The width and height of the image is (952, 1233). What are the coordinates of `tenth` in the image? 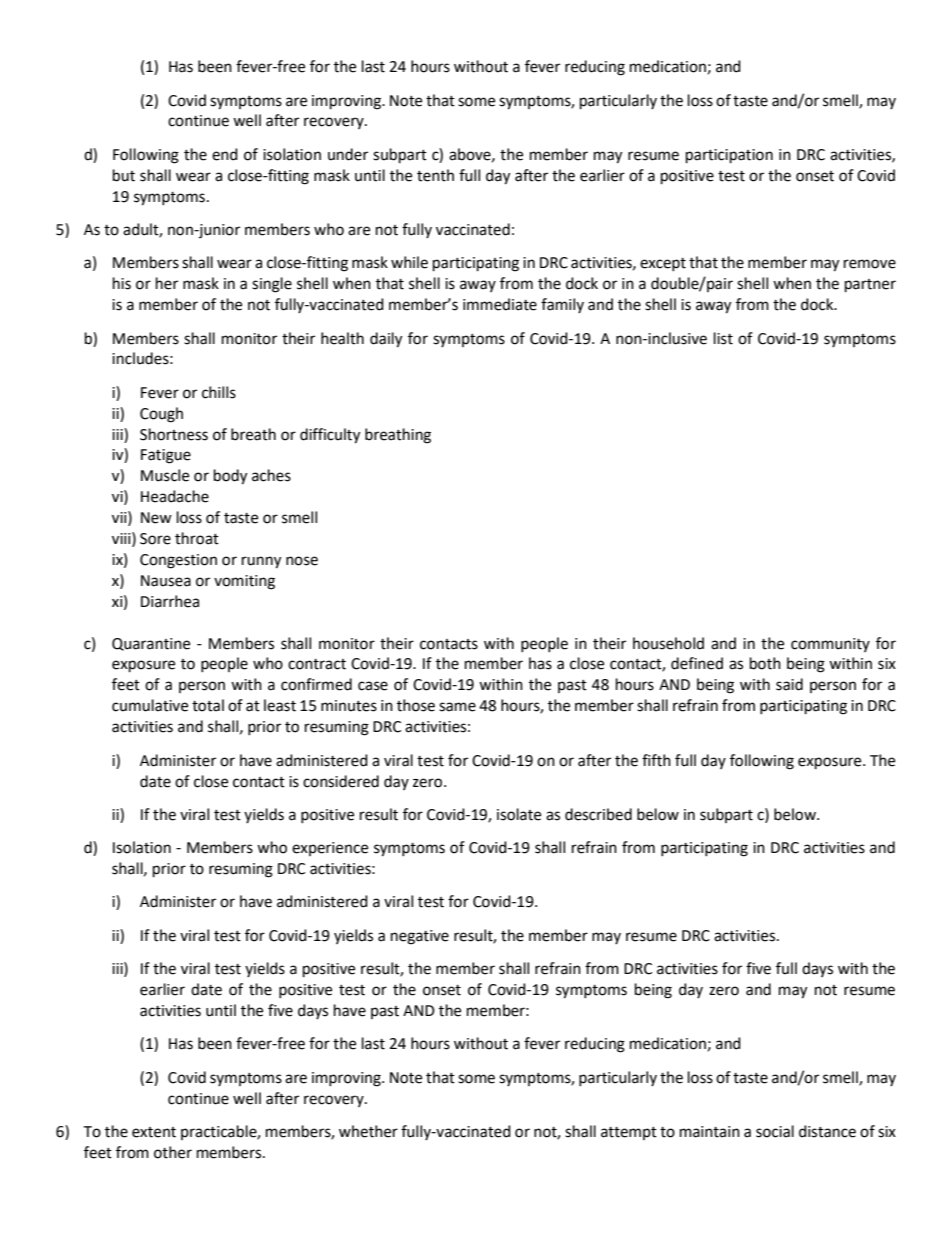 It's located at (435, 175).
